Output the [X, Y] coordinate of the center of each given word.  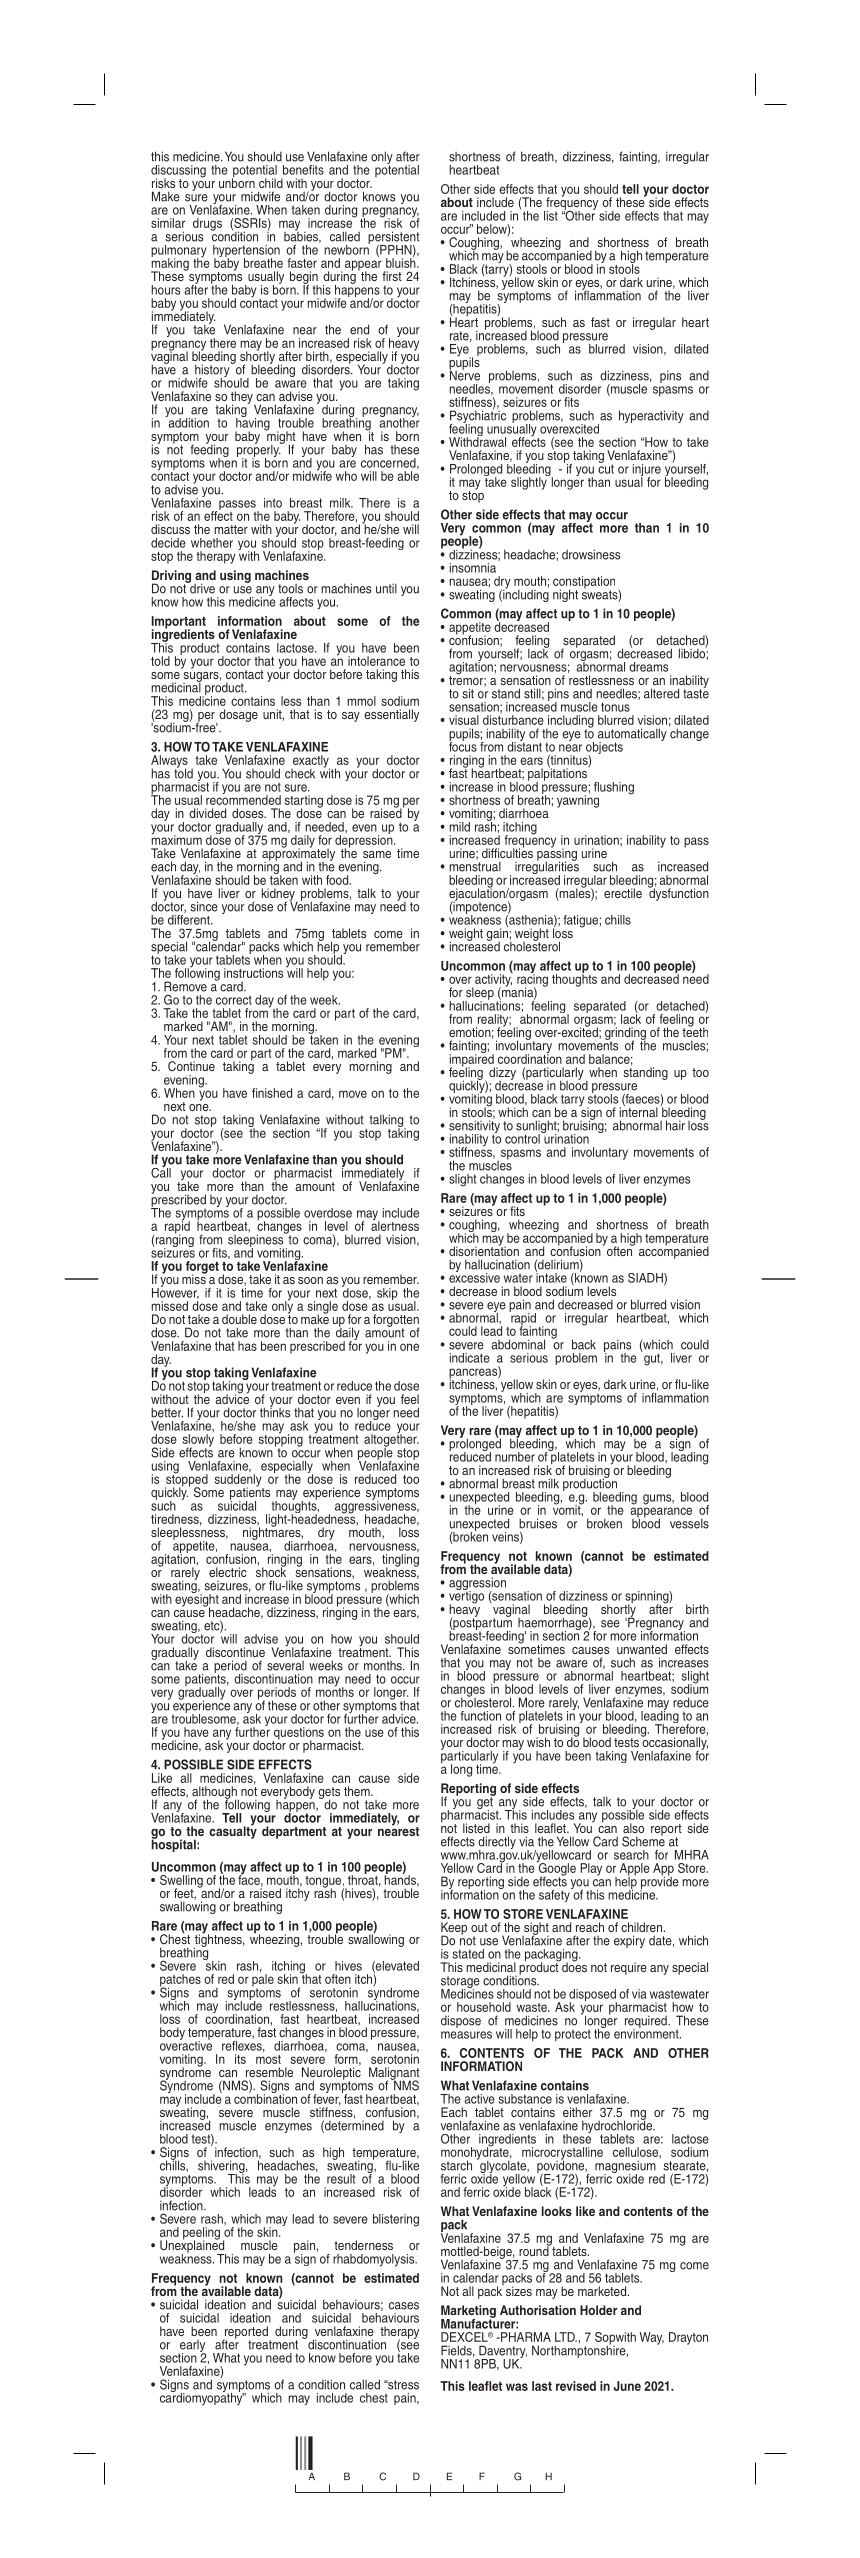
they [243, 398]
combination [265, 2098]
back [584, 1344]
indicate [470, 1358]
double [239, 1319]
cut [606, 468]
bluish [402, 262]
